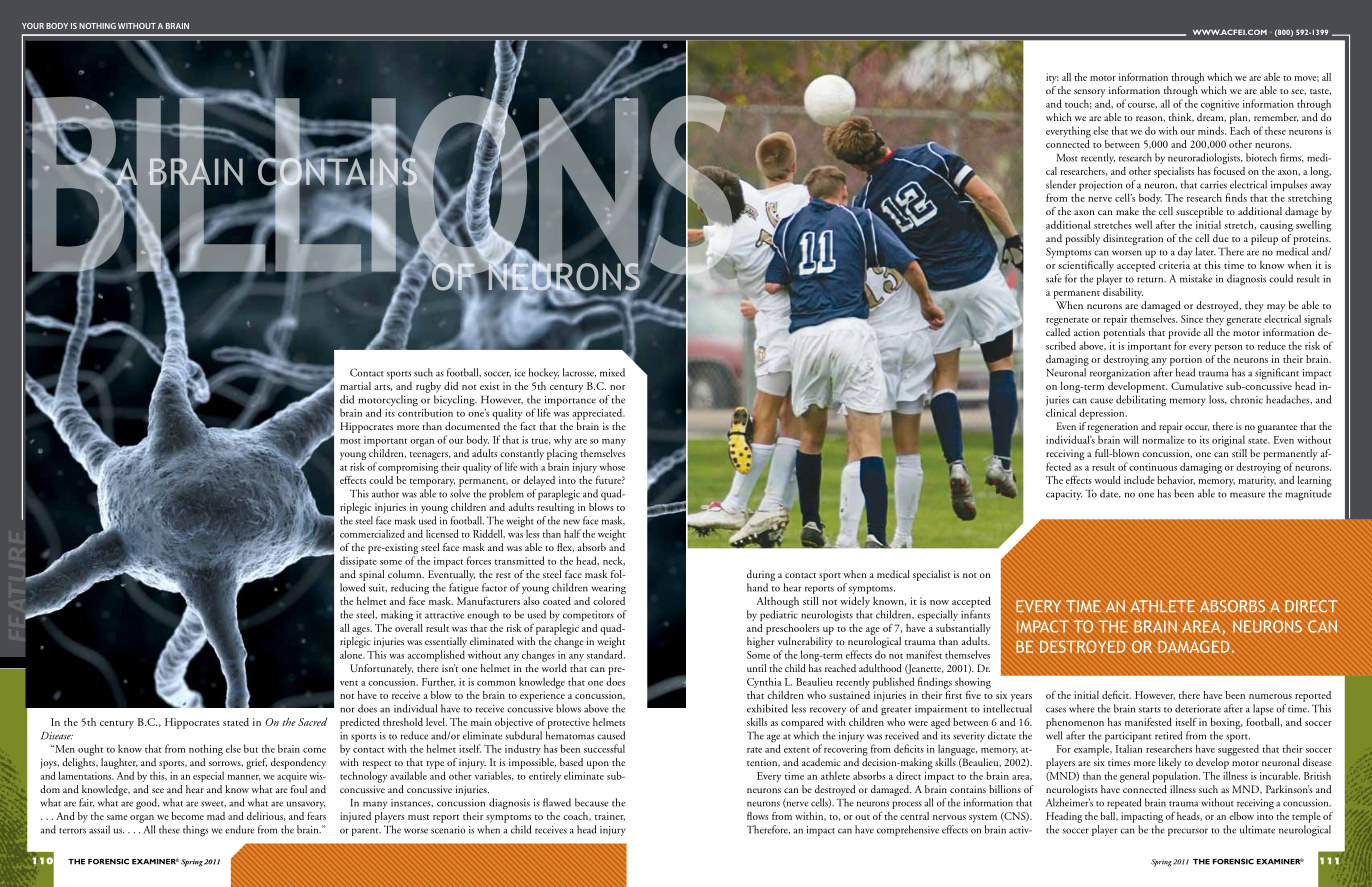 This image has width=1372, height=887. What do you see at coordinates (612, 372) in the image?
I see `mixed` at bounding box center [612, 372].
